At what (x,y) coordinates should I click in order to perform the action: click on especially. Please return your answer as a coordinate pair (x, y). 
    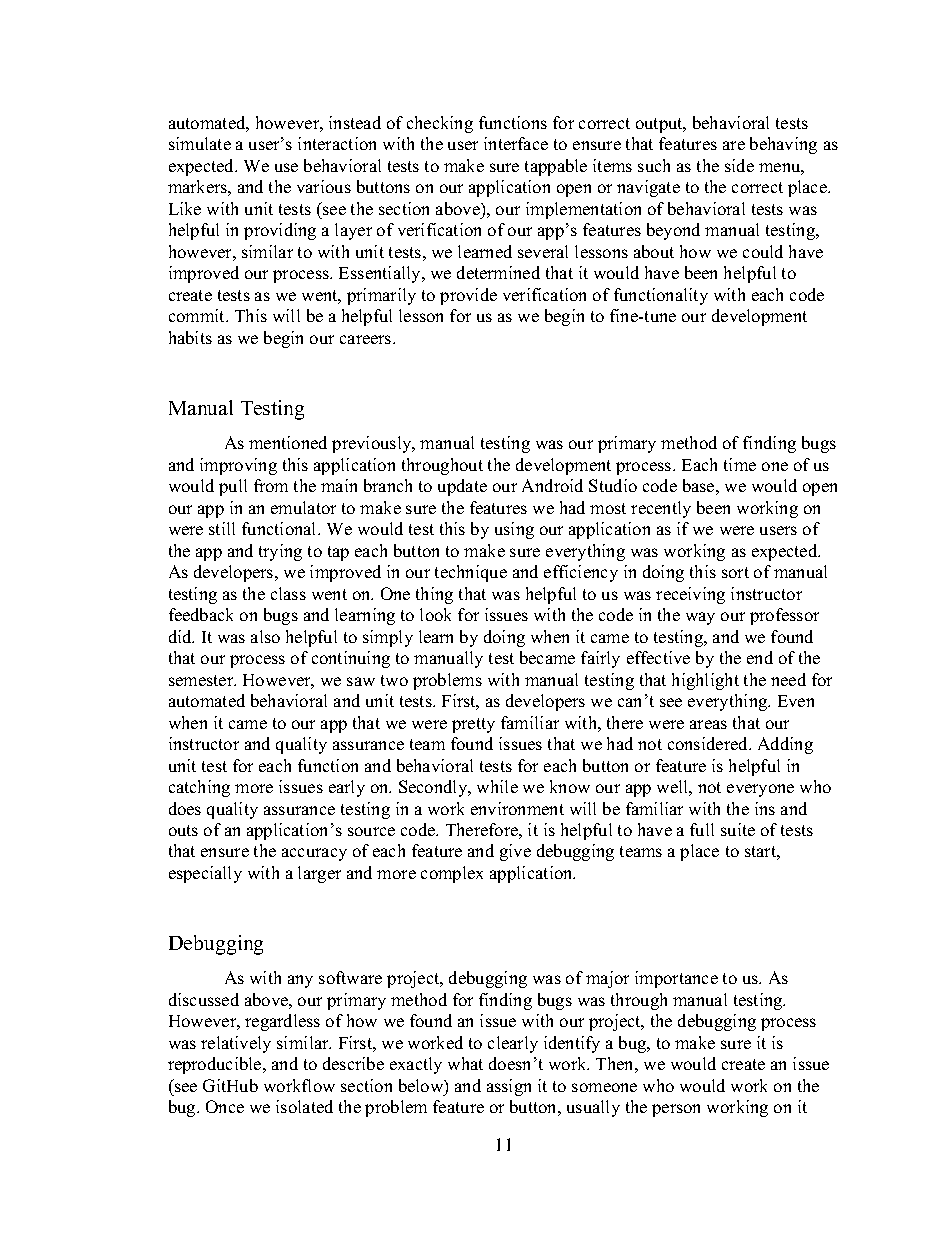
    Looking at the image, I should click on (205, 874).
